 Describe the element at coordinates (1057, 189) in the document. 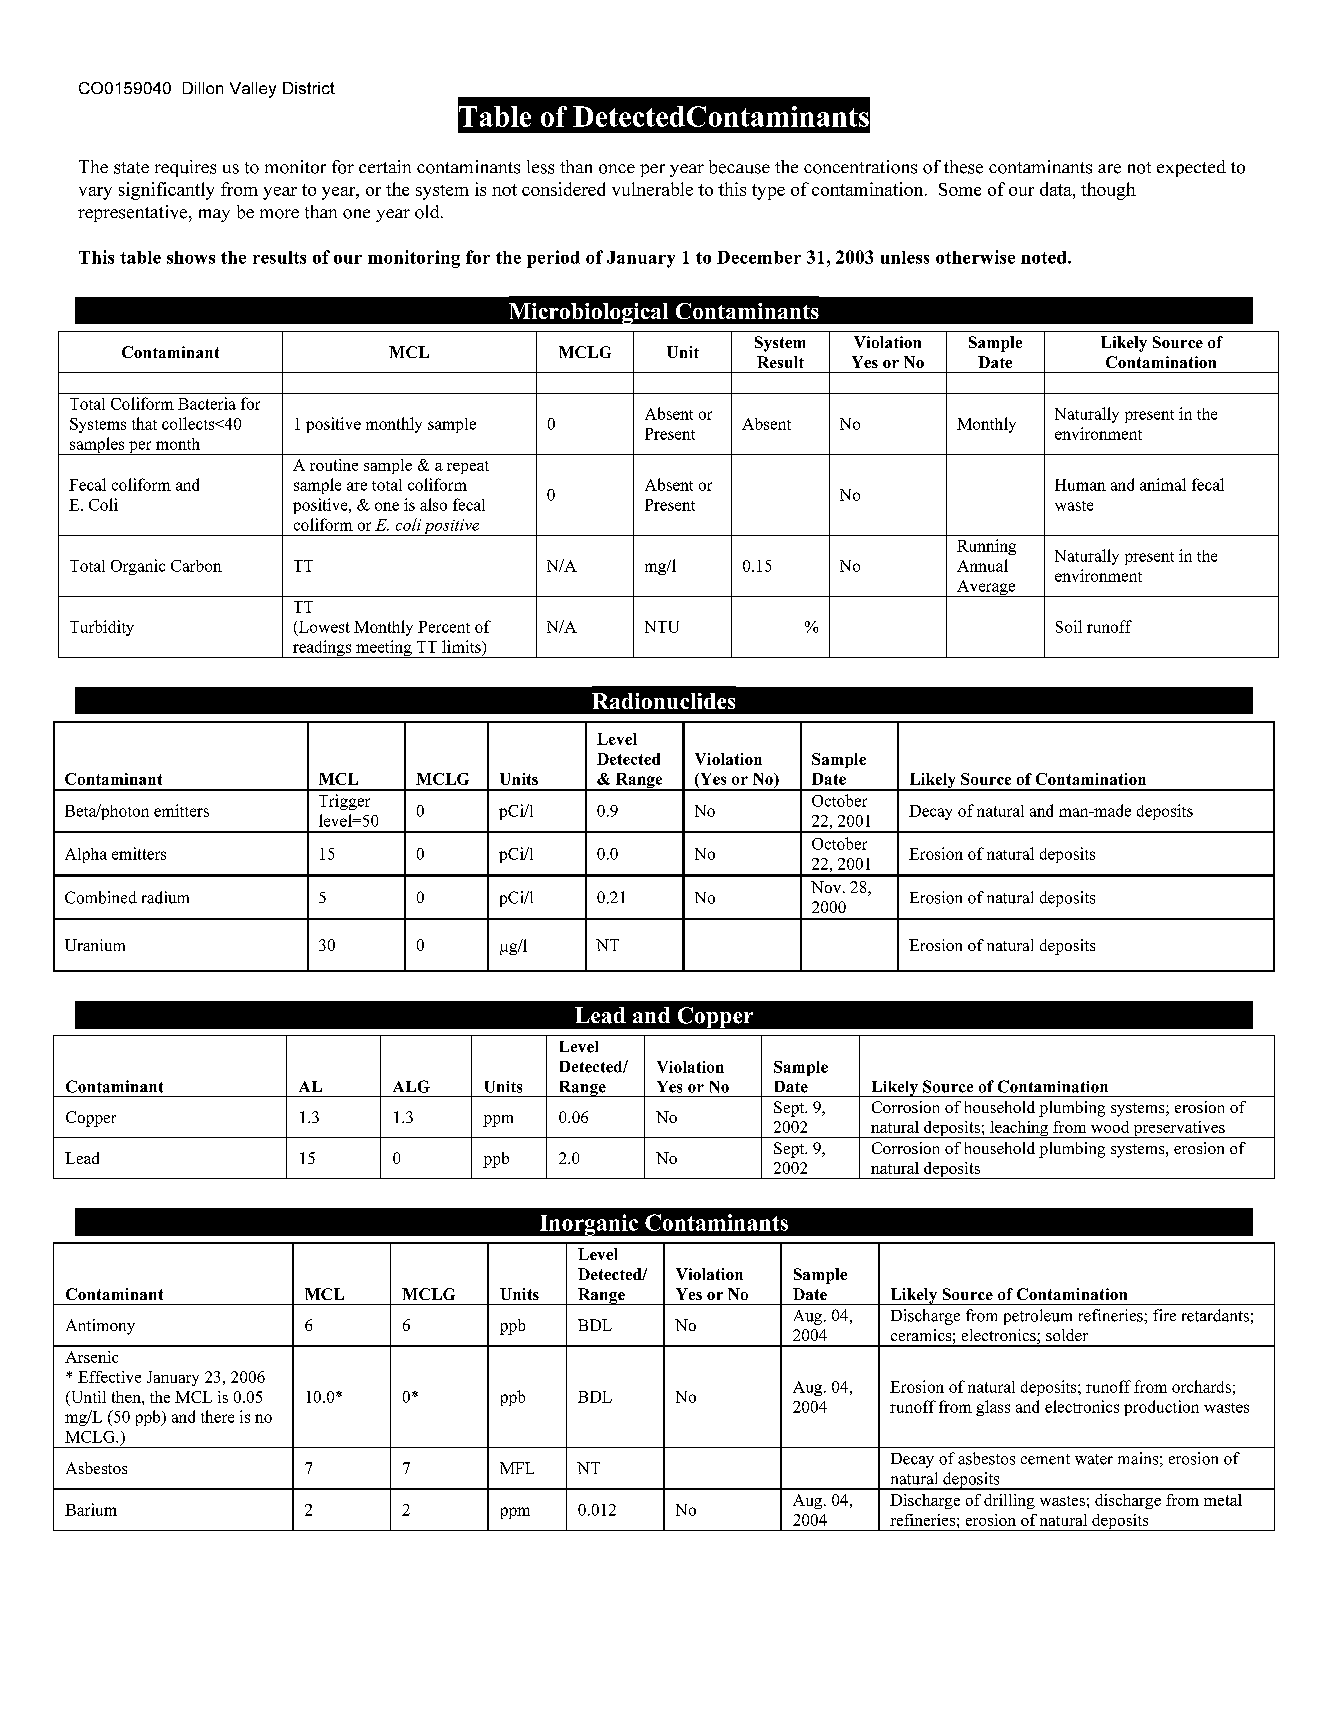

I see `data` at that location.
